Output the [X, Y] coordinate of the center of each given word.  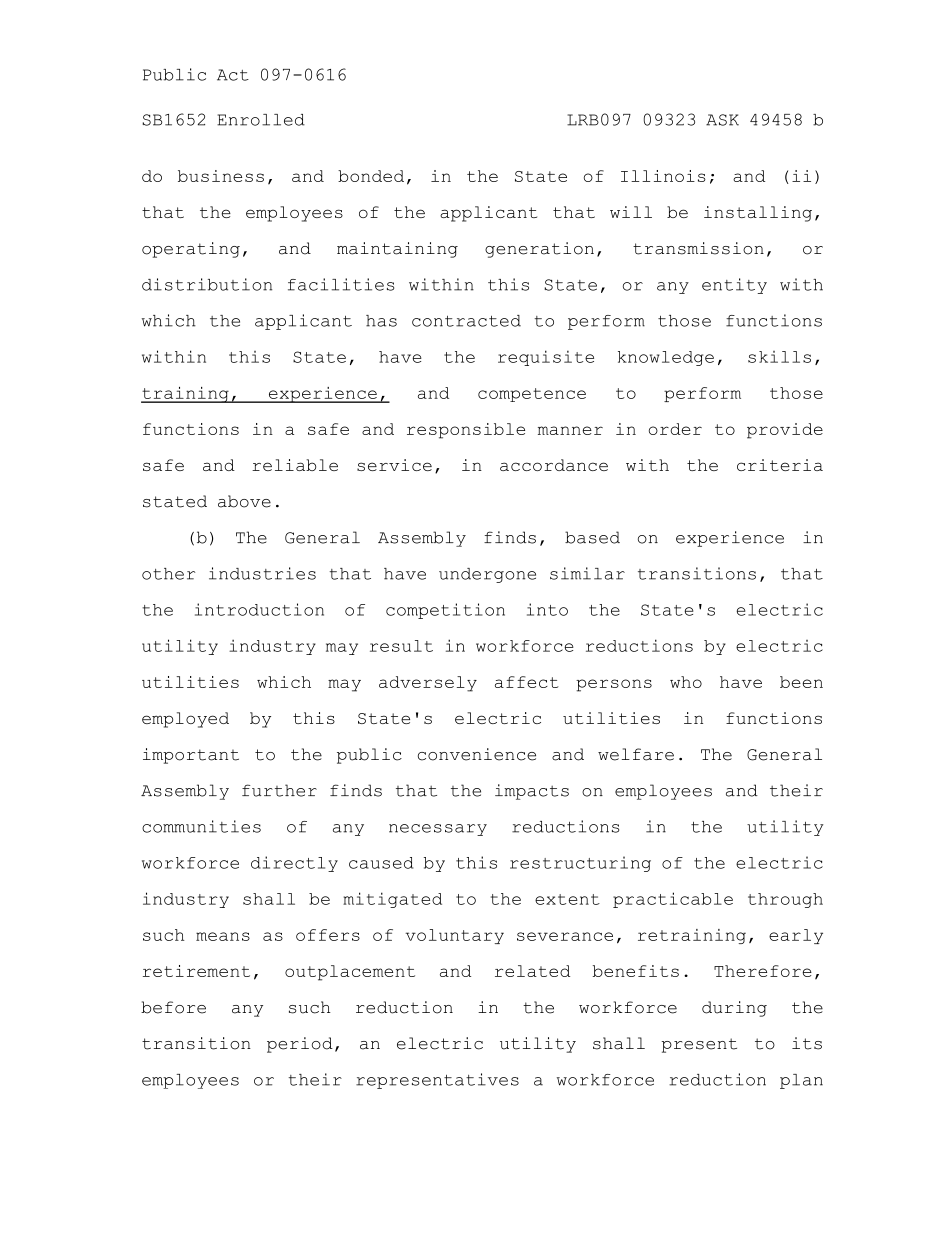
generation [539, 250]
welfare [636, 754]
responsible [466, 431]
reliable [295, 465]
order [675, 429]
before [173, 1007]
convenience [477, 754]
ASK [722, 120]
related [532, 971]
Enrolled [261, 120]
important [191, 756]
